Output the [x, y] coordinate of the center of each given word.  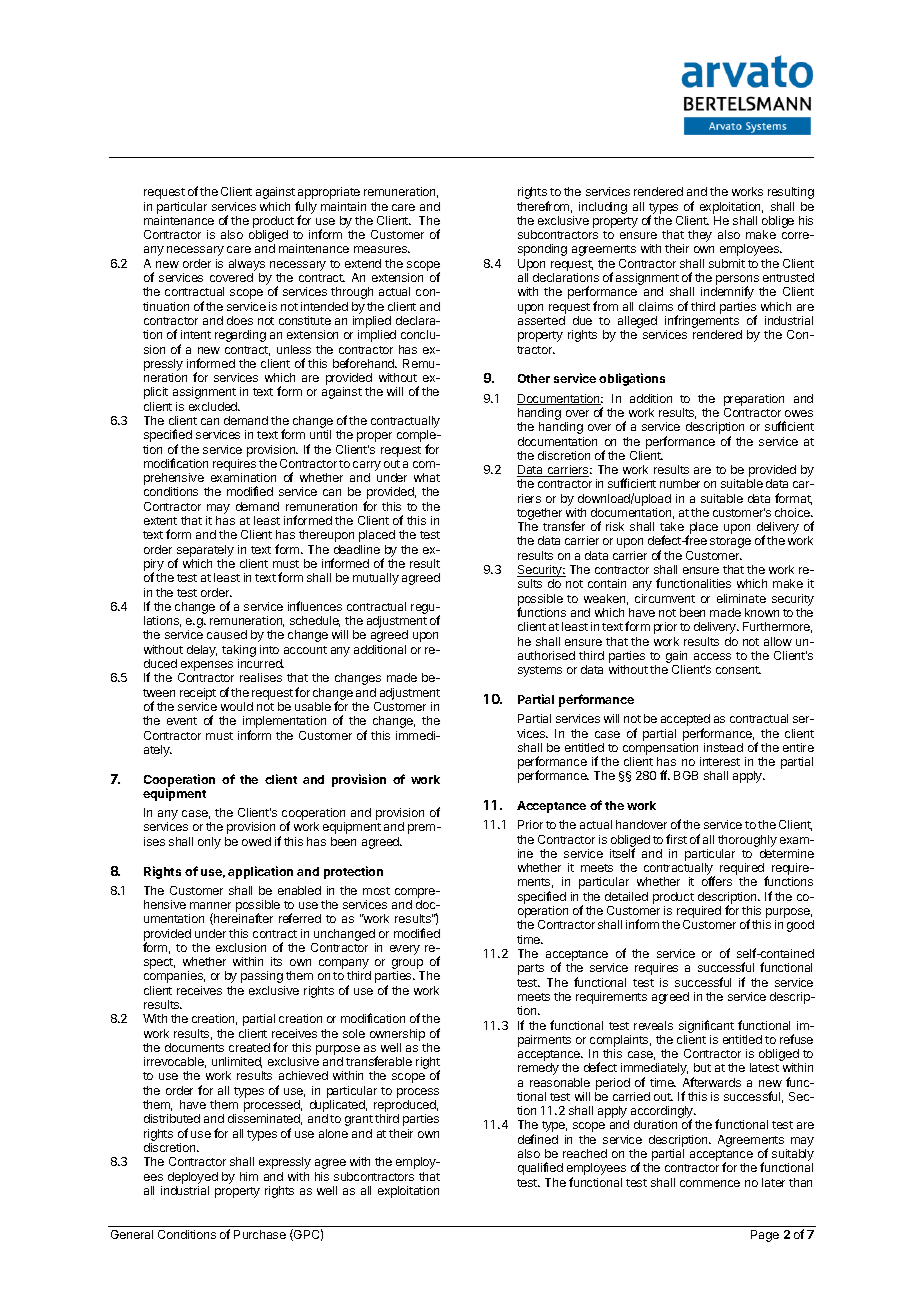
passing [262, 977]
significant [706, 1026]
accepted [685, 721]
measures [382, 249]
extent [160, 521]
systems [540, 671]
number [680, 483]
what [427, 477]
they [700, 236]
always [247, 265]
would [237, 706]
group [408, 965]
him [249, 1176]
